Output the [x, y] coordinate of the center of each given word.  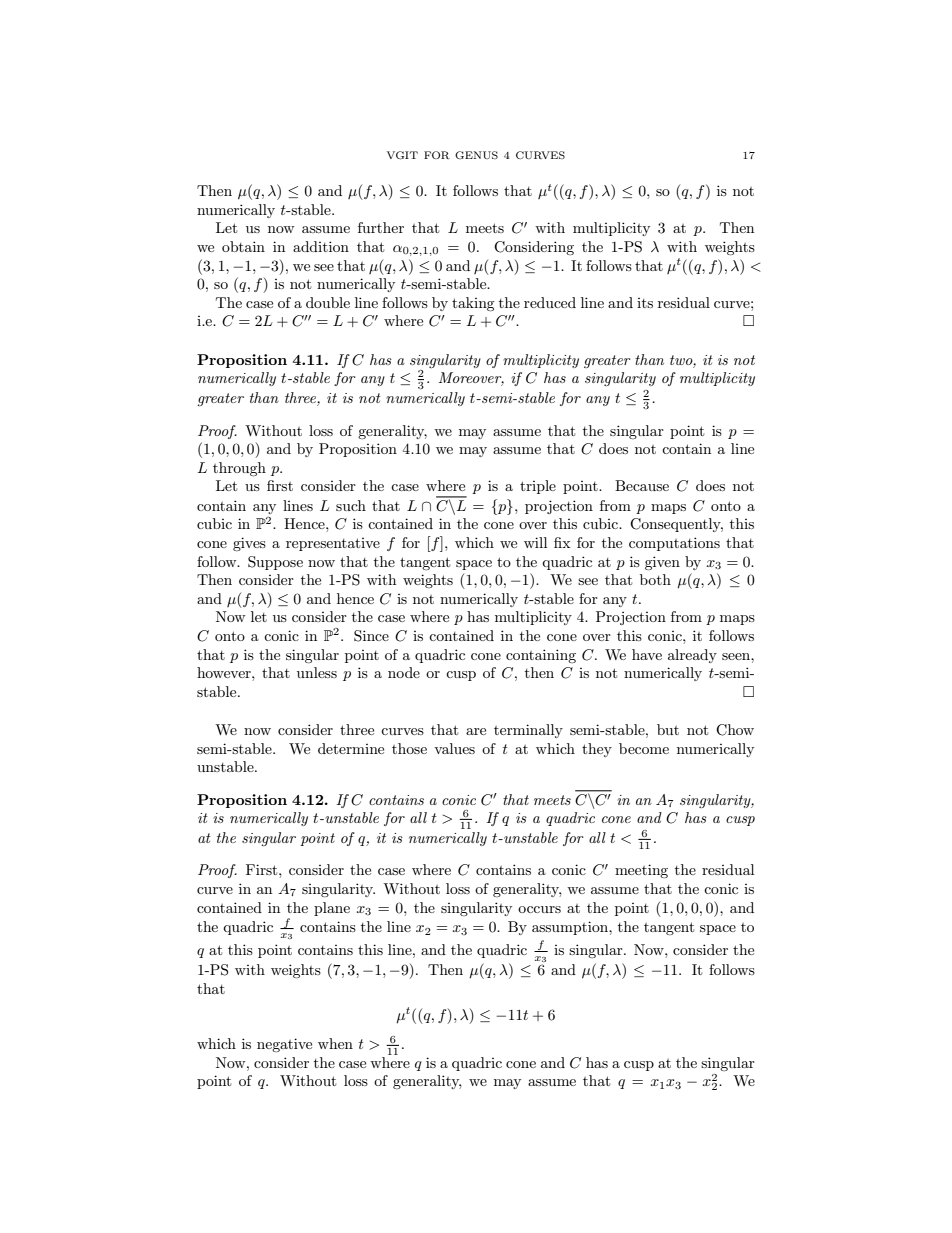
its [645, 303]
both [655, 579]
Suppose [275, 563]
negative [284, 1045]
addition [321, 246]
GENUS [476, 155]
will [535, 542]
